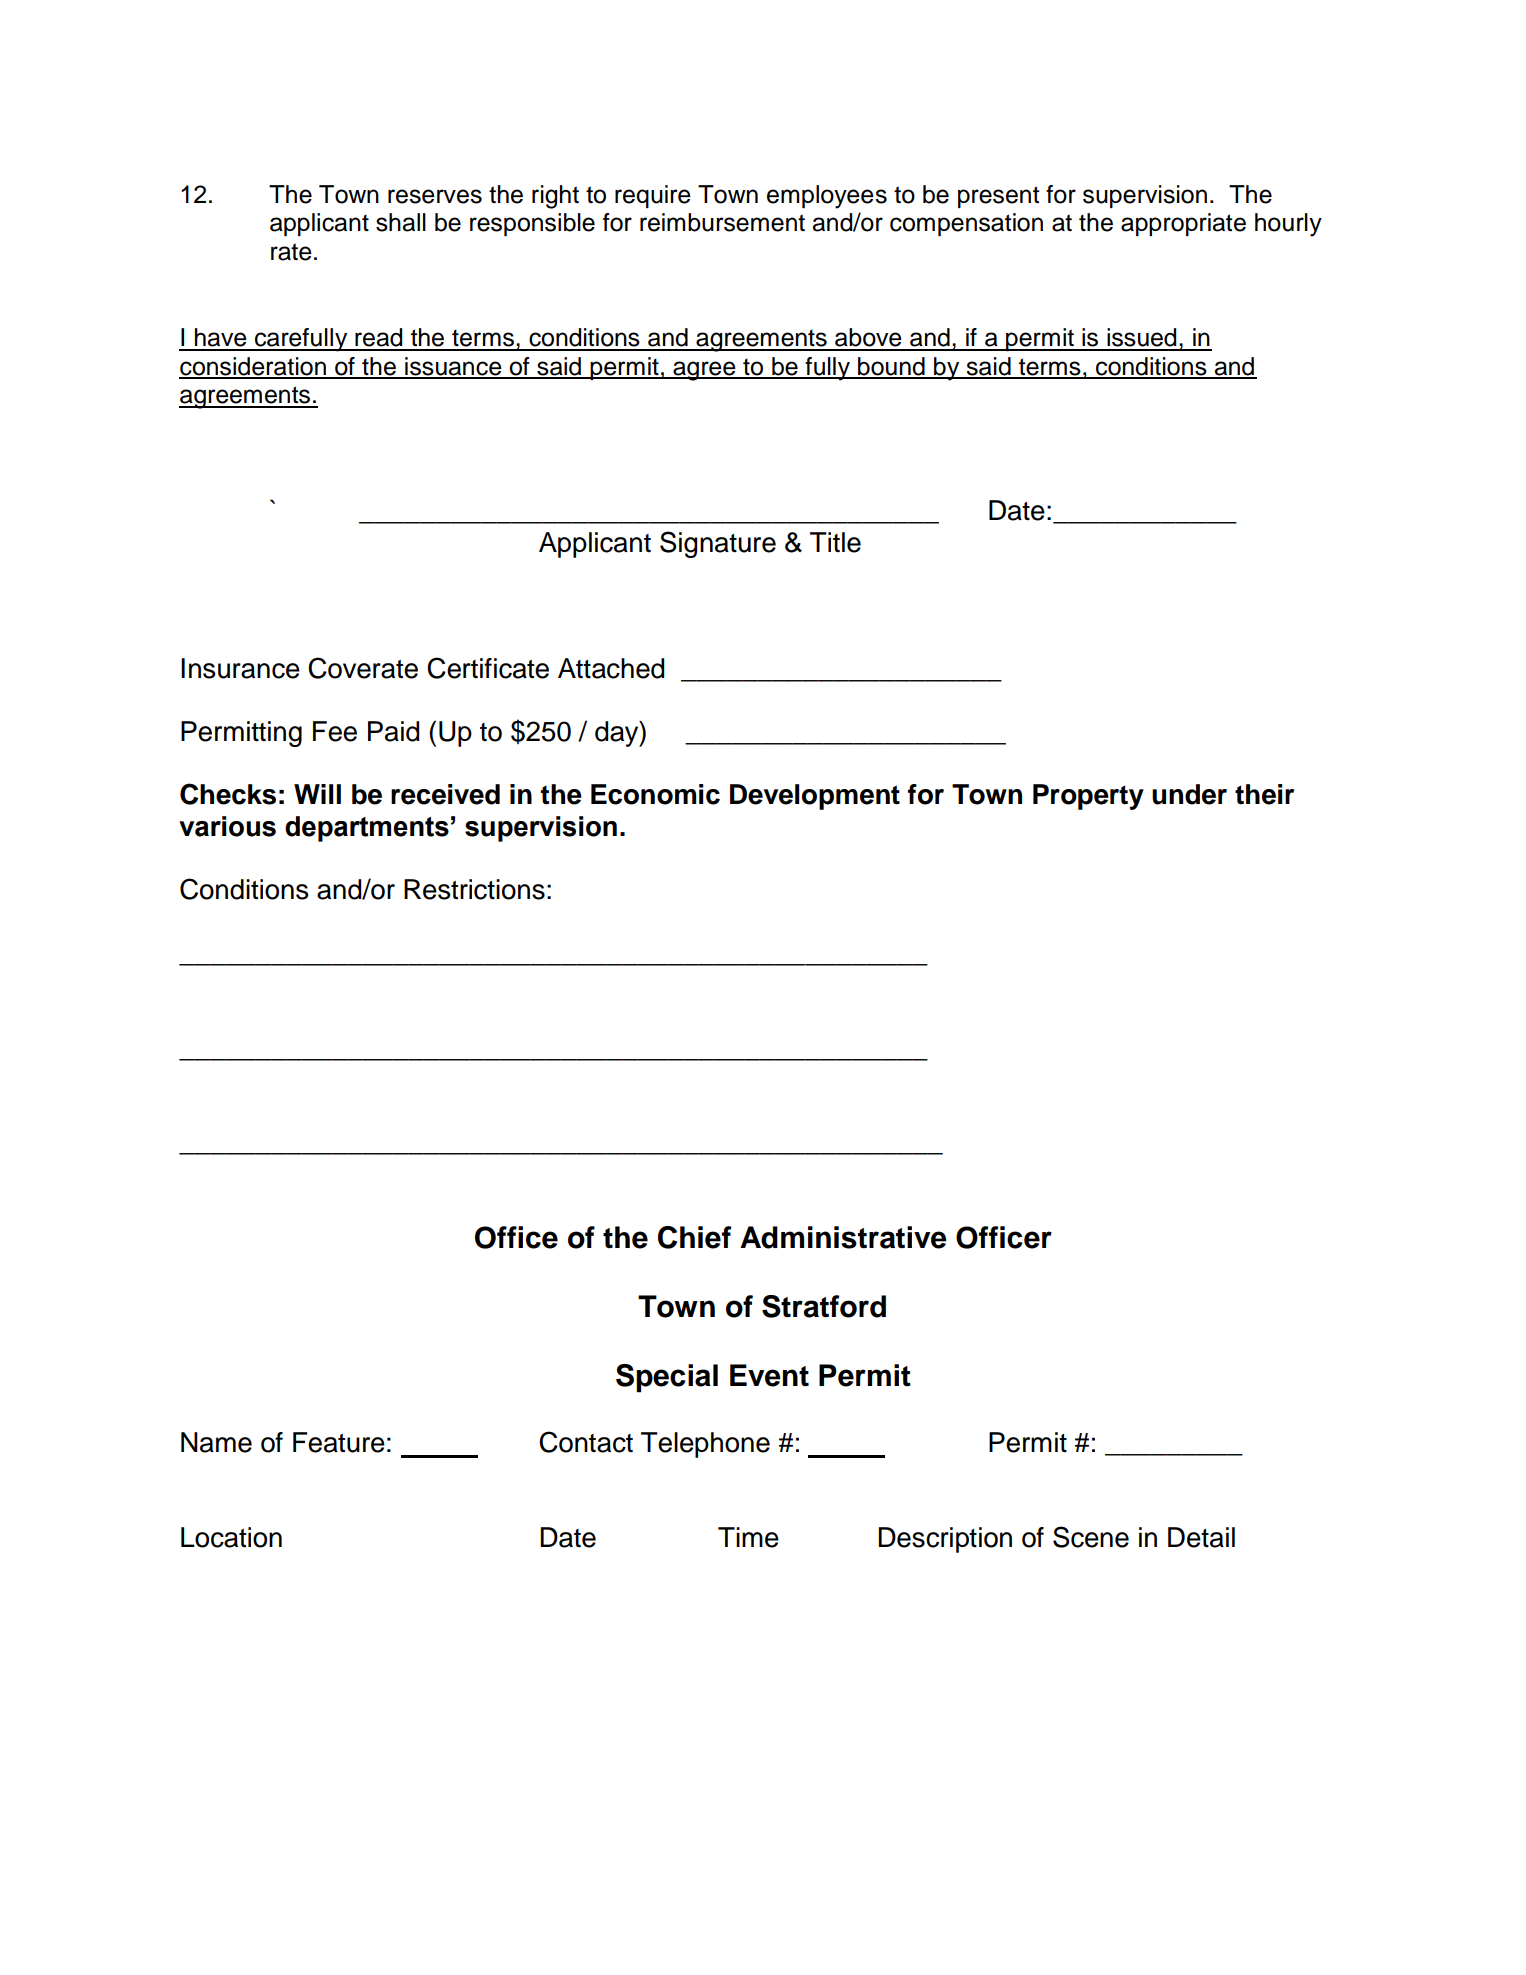 The image size is (1526, 1975). I want to click on Signature, so click(718, 544).
